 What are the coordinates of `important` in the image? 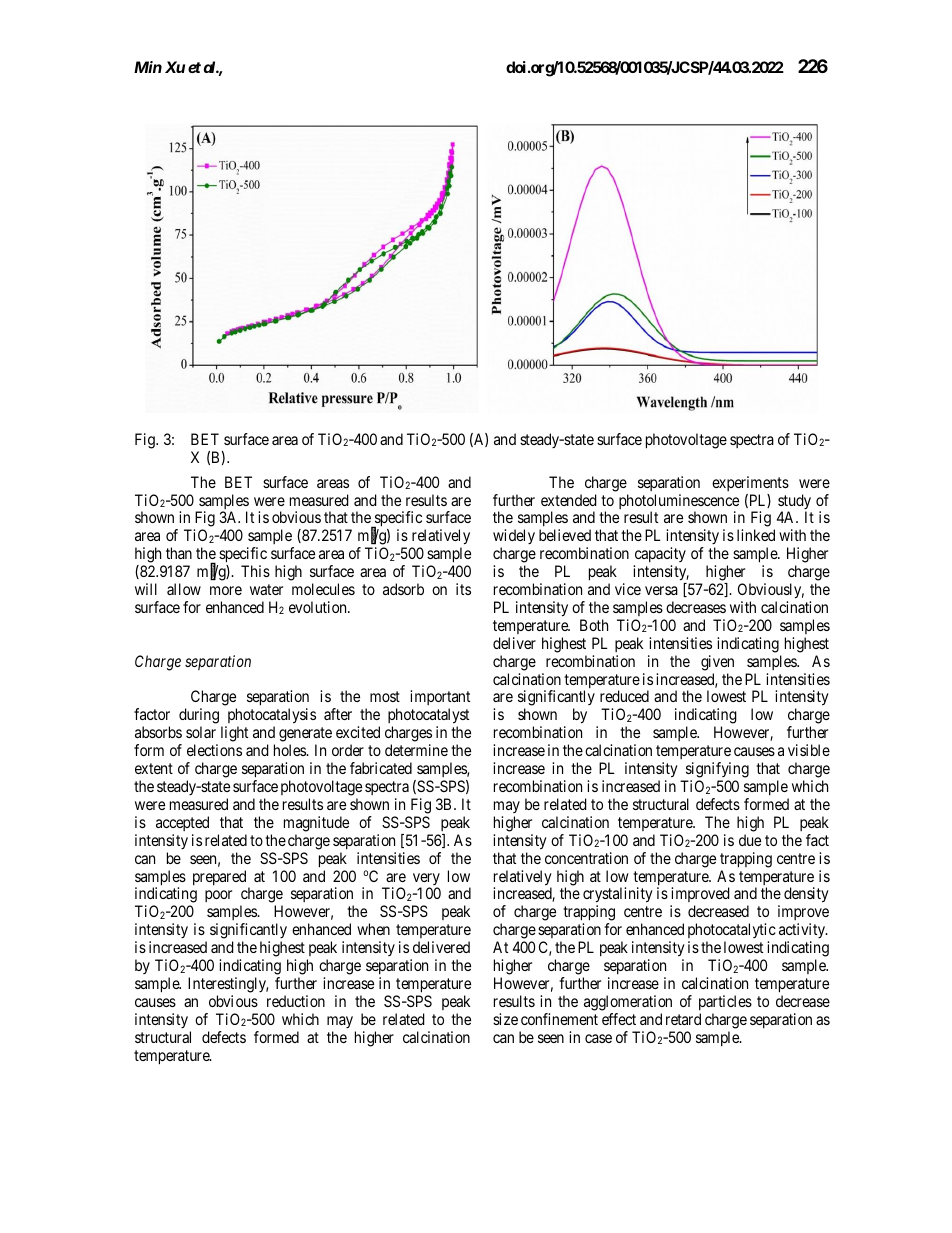 It's located at (440, 699).
